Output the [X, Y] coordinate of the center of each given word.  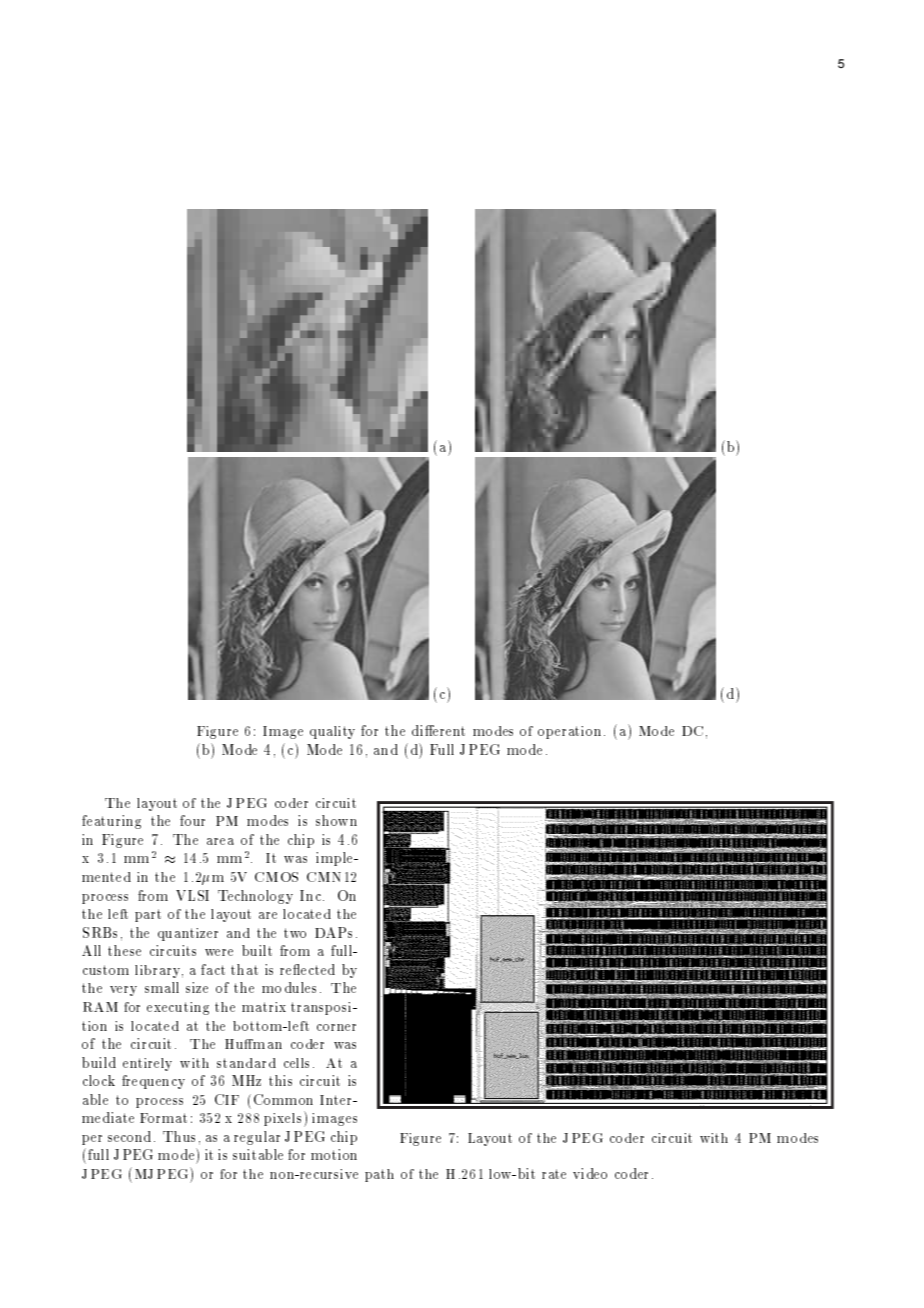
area [220, 841]
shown [336, 820]
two [295, 933]
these [124, 950]
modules [289, 987]
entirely [147, 1064]
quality [332, 732]
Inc [310, 895]
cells [296, 1063]
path [379, 1175]
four [192, 820]
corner [336, 1027]
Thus [179, 1136]
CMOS [276, 877]
